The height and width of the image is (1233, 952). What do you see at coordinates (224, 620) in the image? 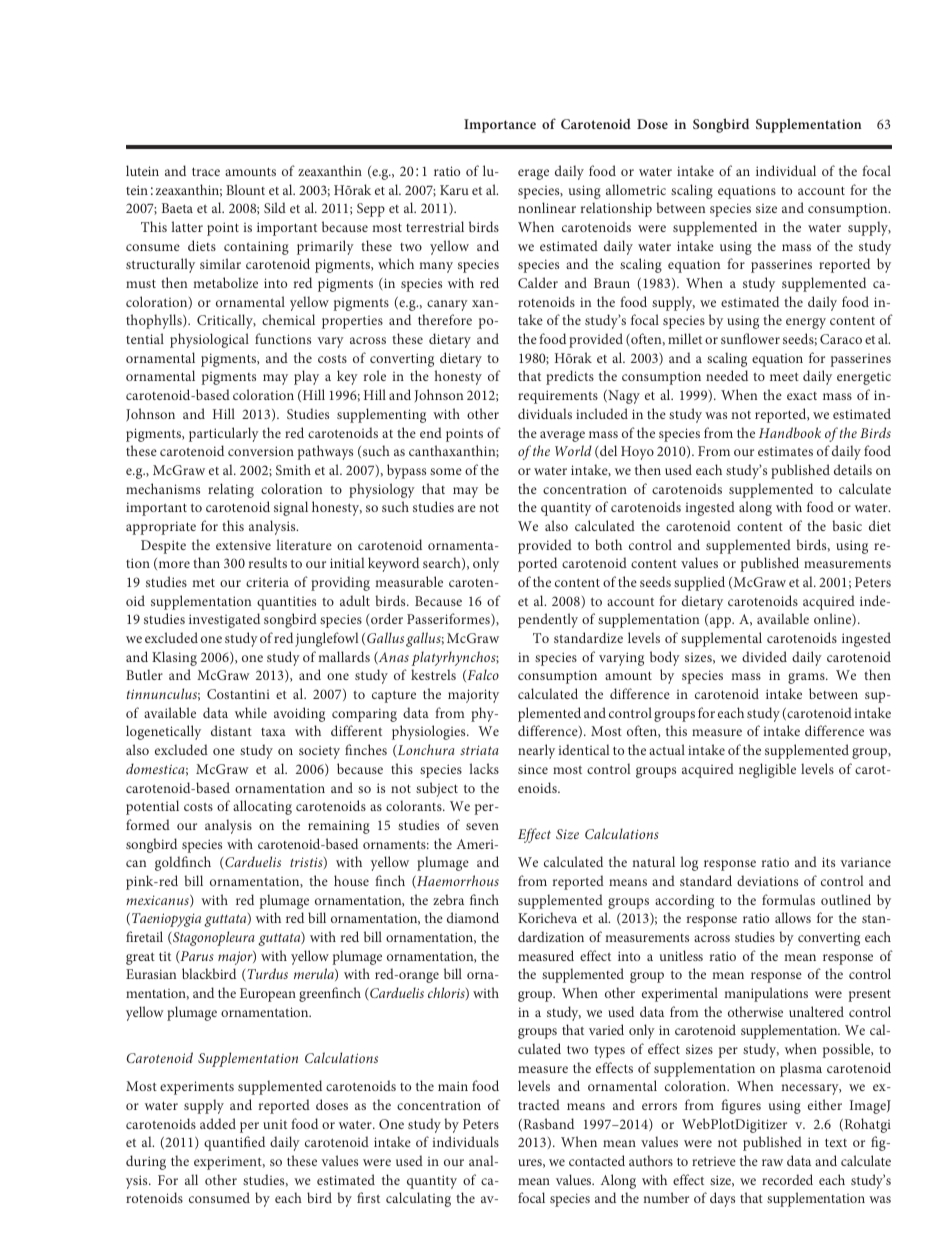
I see `investigated` at bounding box center [224, 620].
